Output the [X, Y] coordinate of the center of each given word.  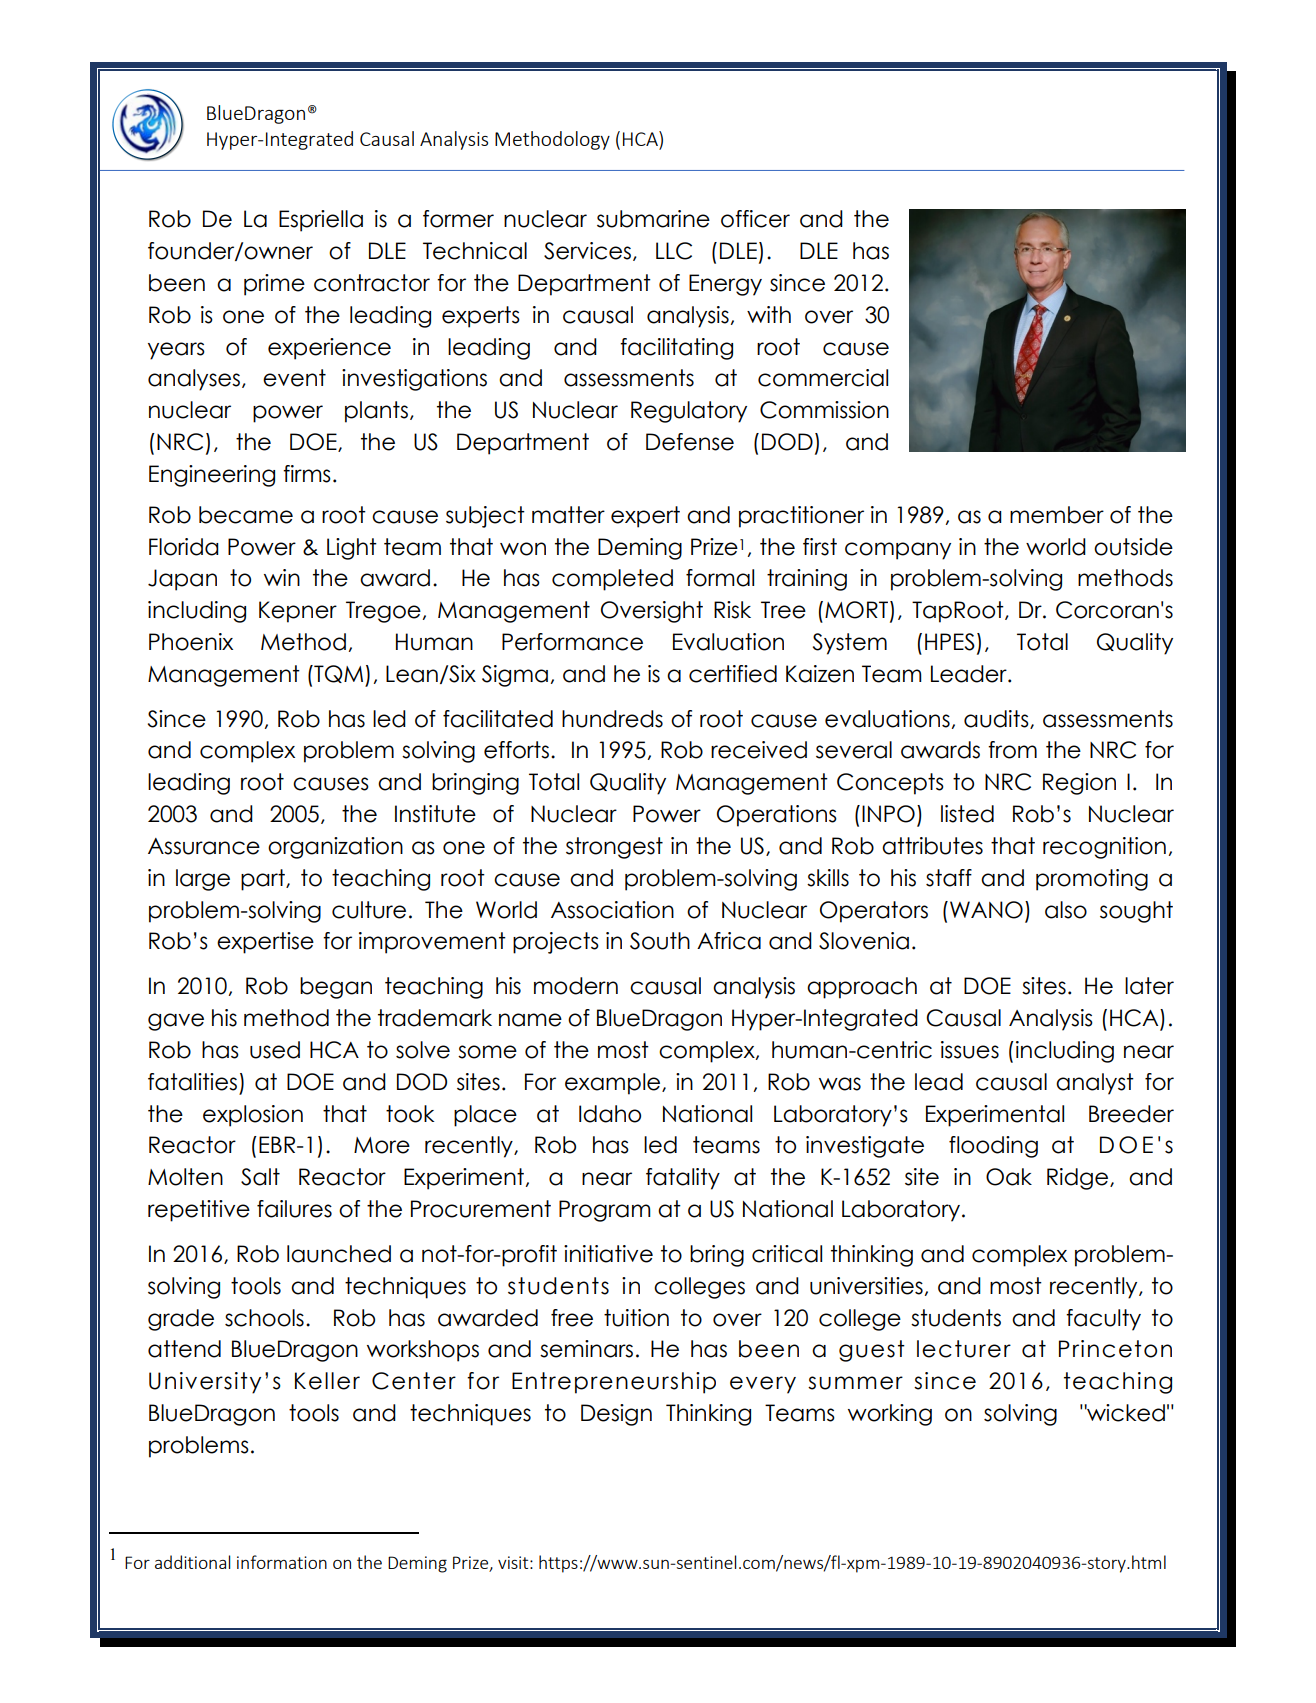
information [282, 1562]
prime [274, 285]
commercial [823, 378]
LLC [674, 251]
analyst [1095, 1084]
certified [733, 674]
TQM [337, 674]
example [614, 1084]
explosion [253, 1116]
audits [997, 719]
